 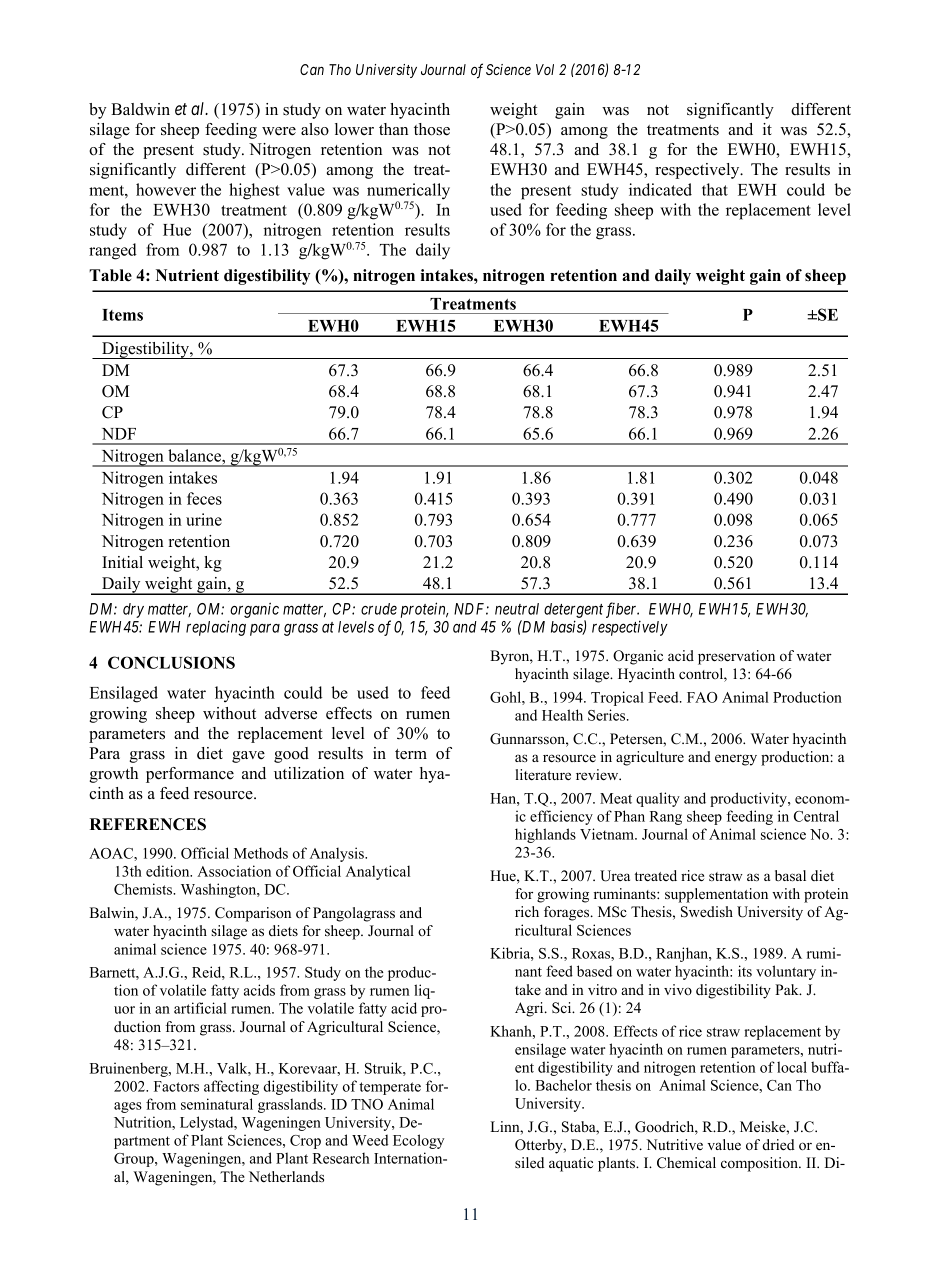 What do you see at coordinates (190, 775) in the screenshot?
I see `performance` at bounding box center [190, 775].
